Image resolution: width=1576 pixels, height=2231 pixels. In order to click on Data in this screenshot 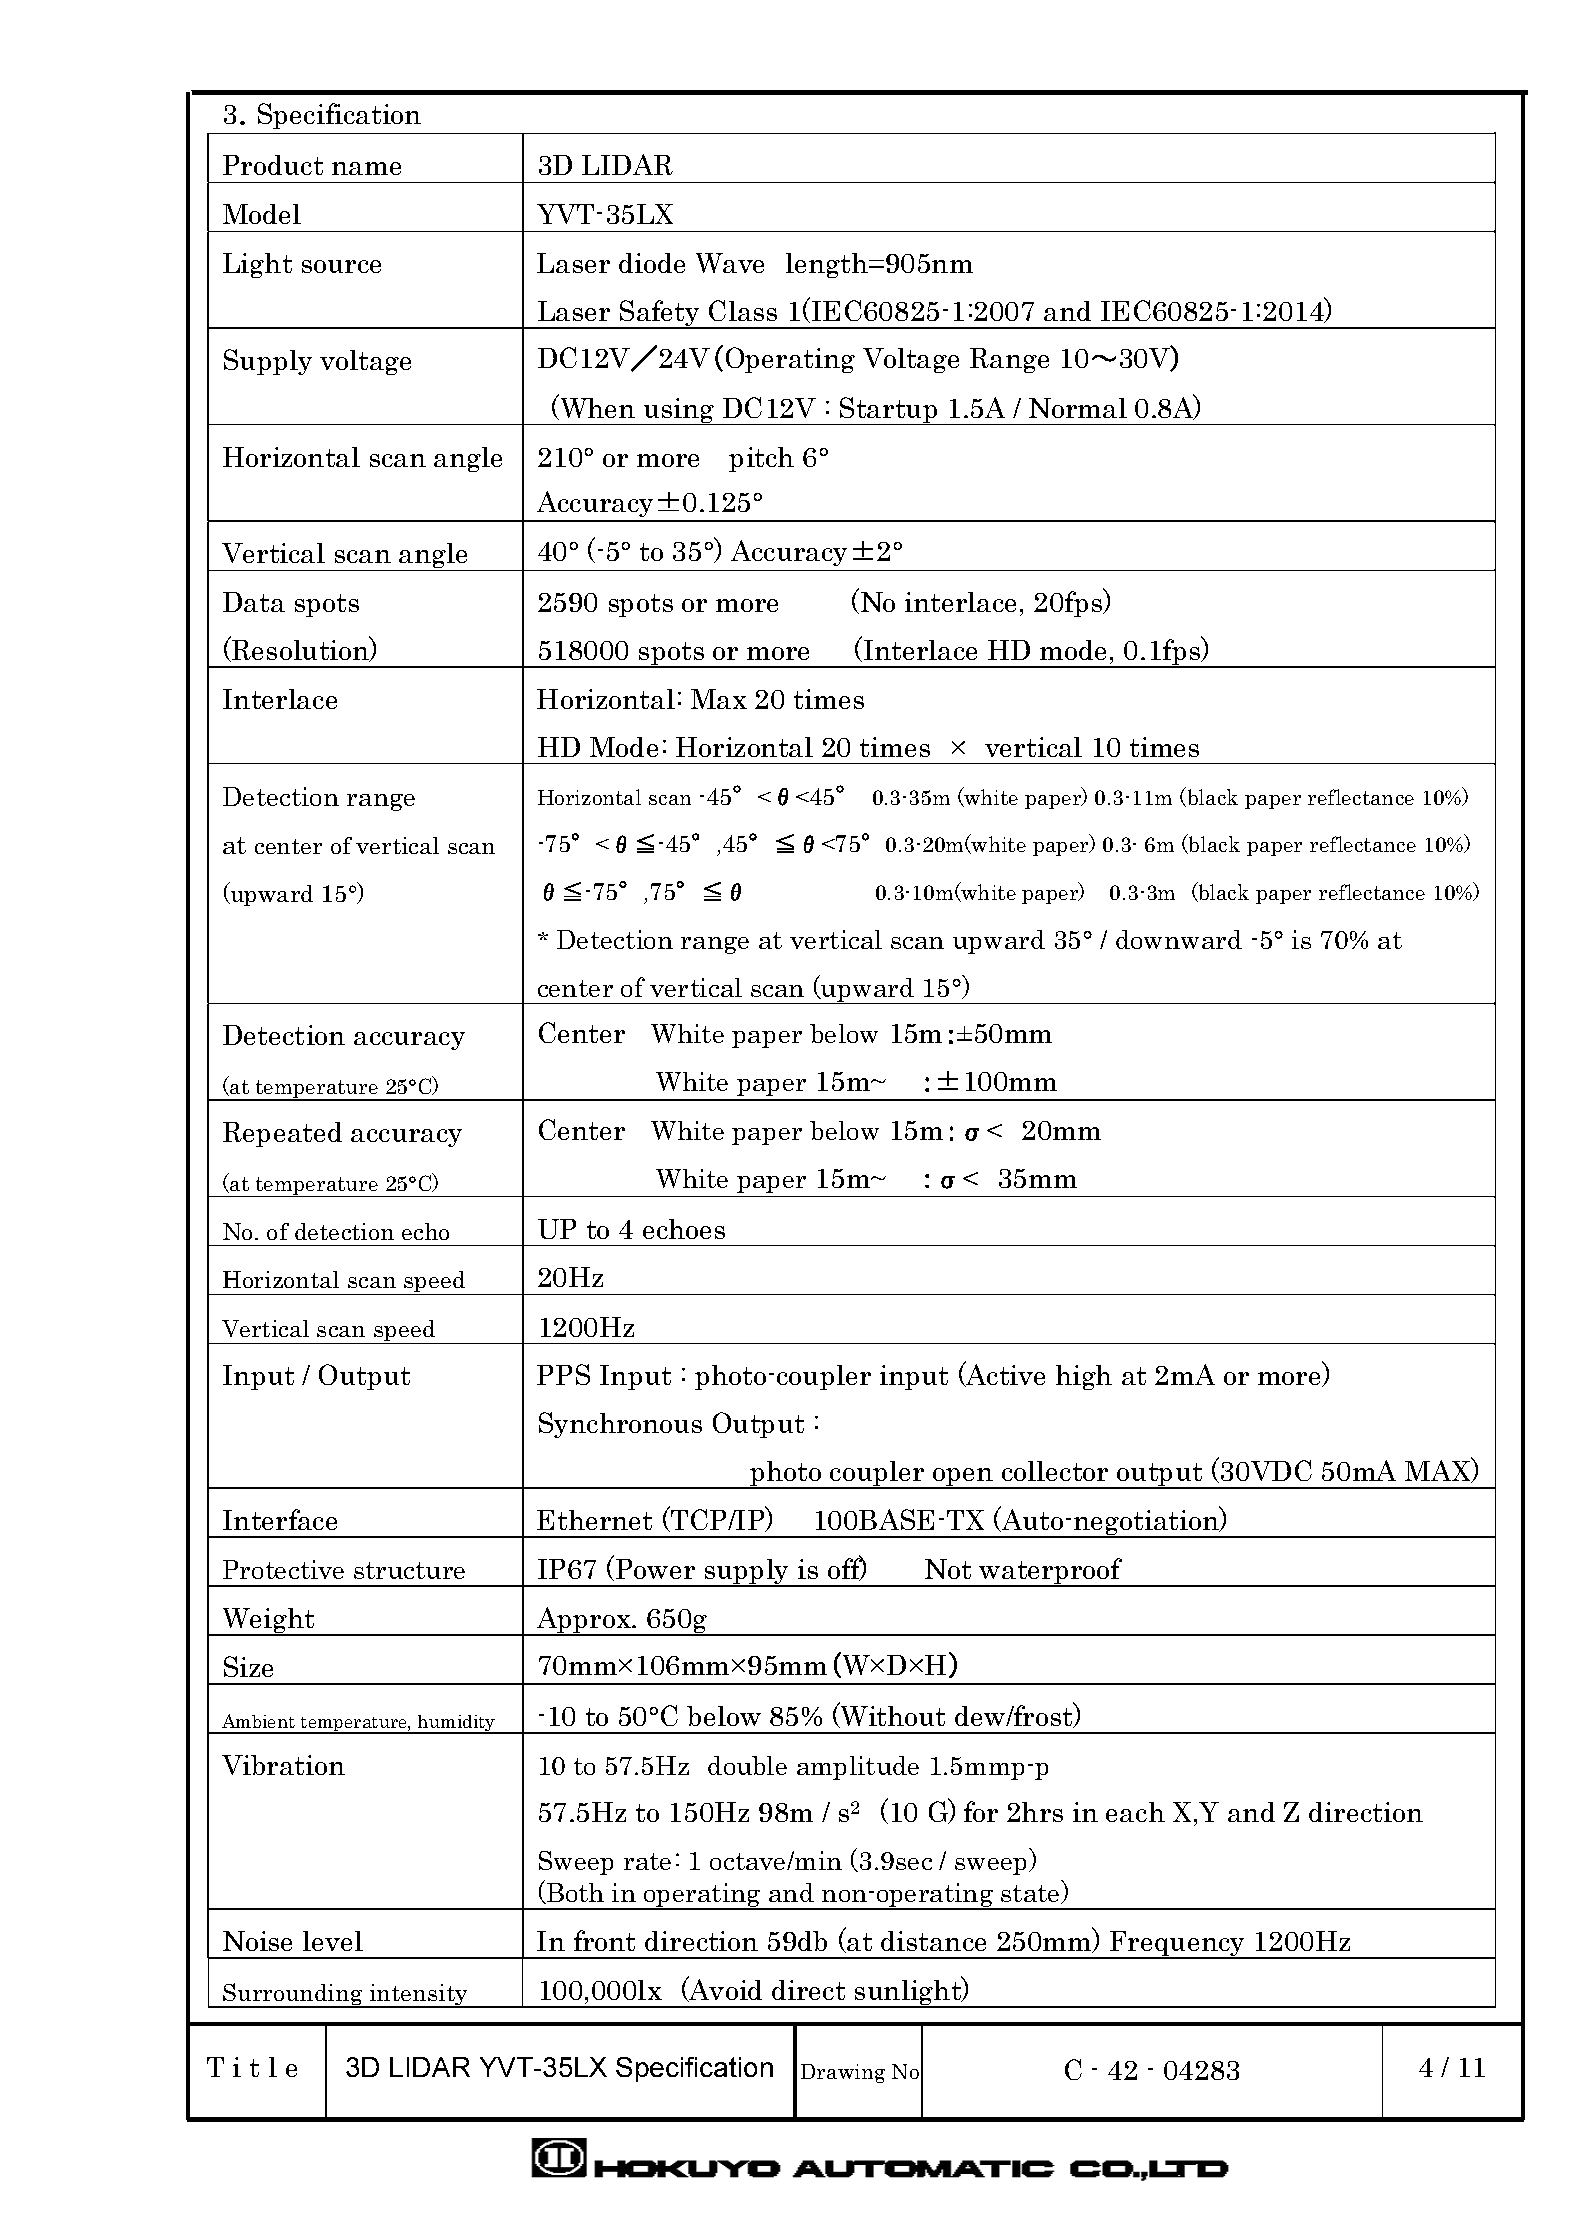, I will do `click(254, 602)`.
